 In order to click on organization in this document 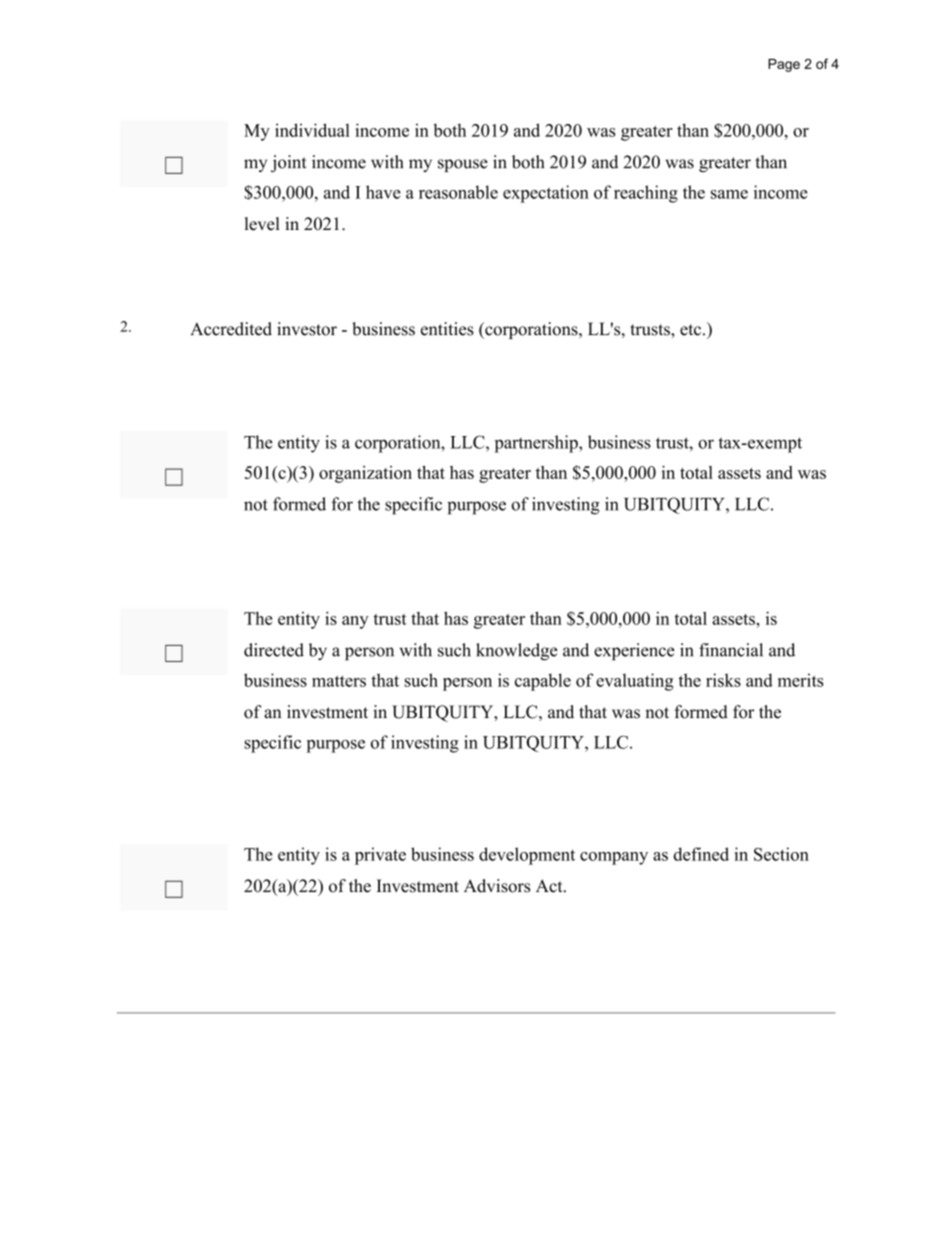, I will do `click(365, 474)`.
